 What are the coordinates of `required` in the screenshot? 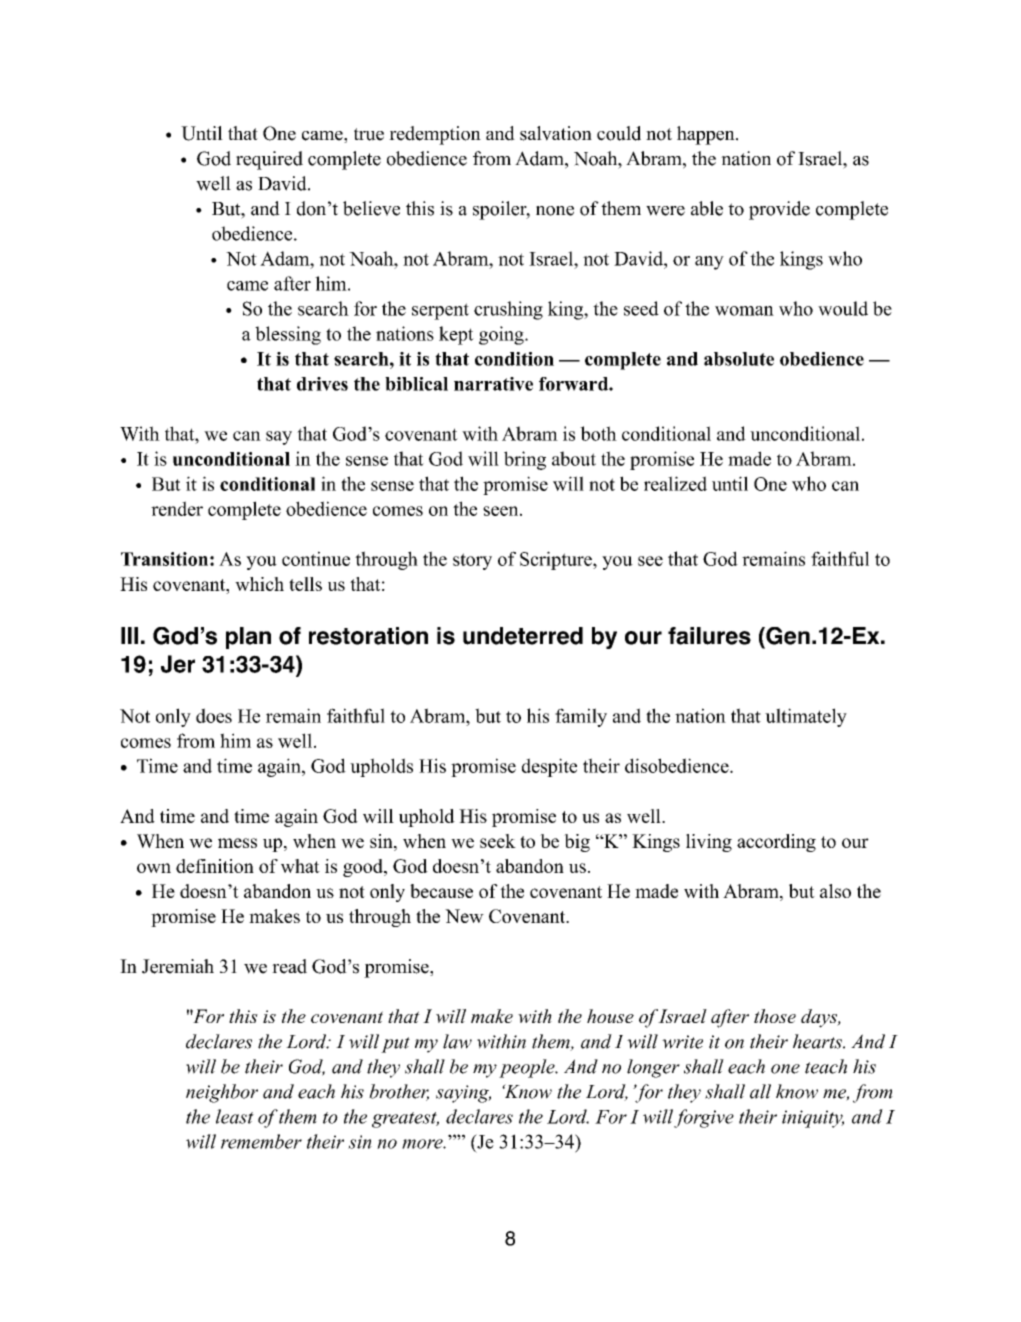 It's located at (269, 160).
